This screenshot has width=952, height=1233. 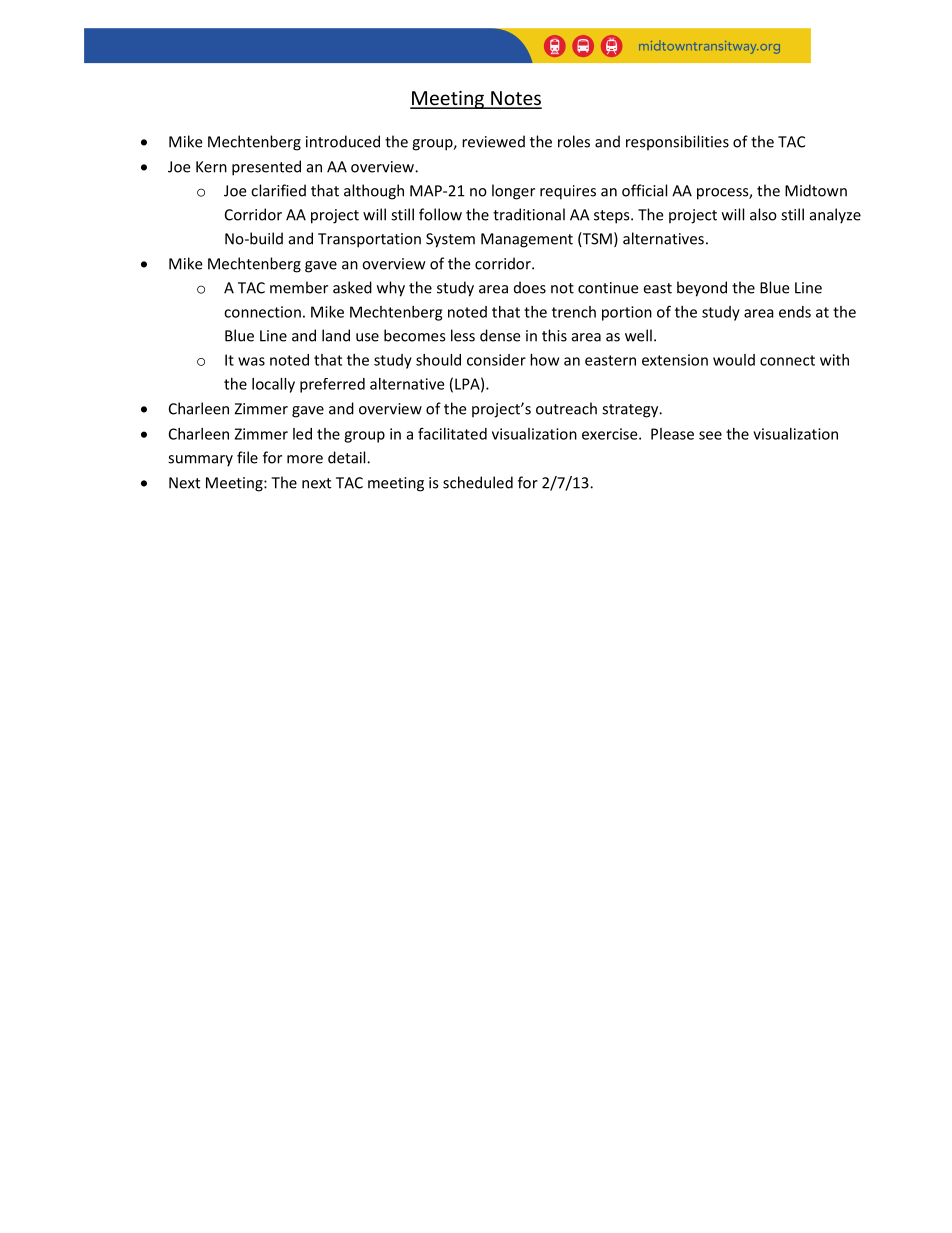 What do you see at coordinates (369, 240) in the screenshot?
I see `Transportation` at bounding box center [369, 240].
